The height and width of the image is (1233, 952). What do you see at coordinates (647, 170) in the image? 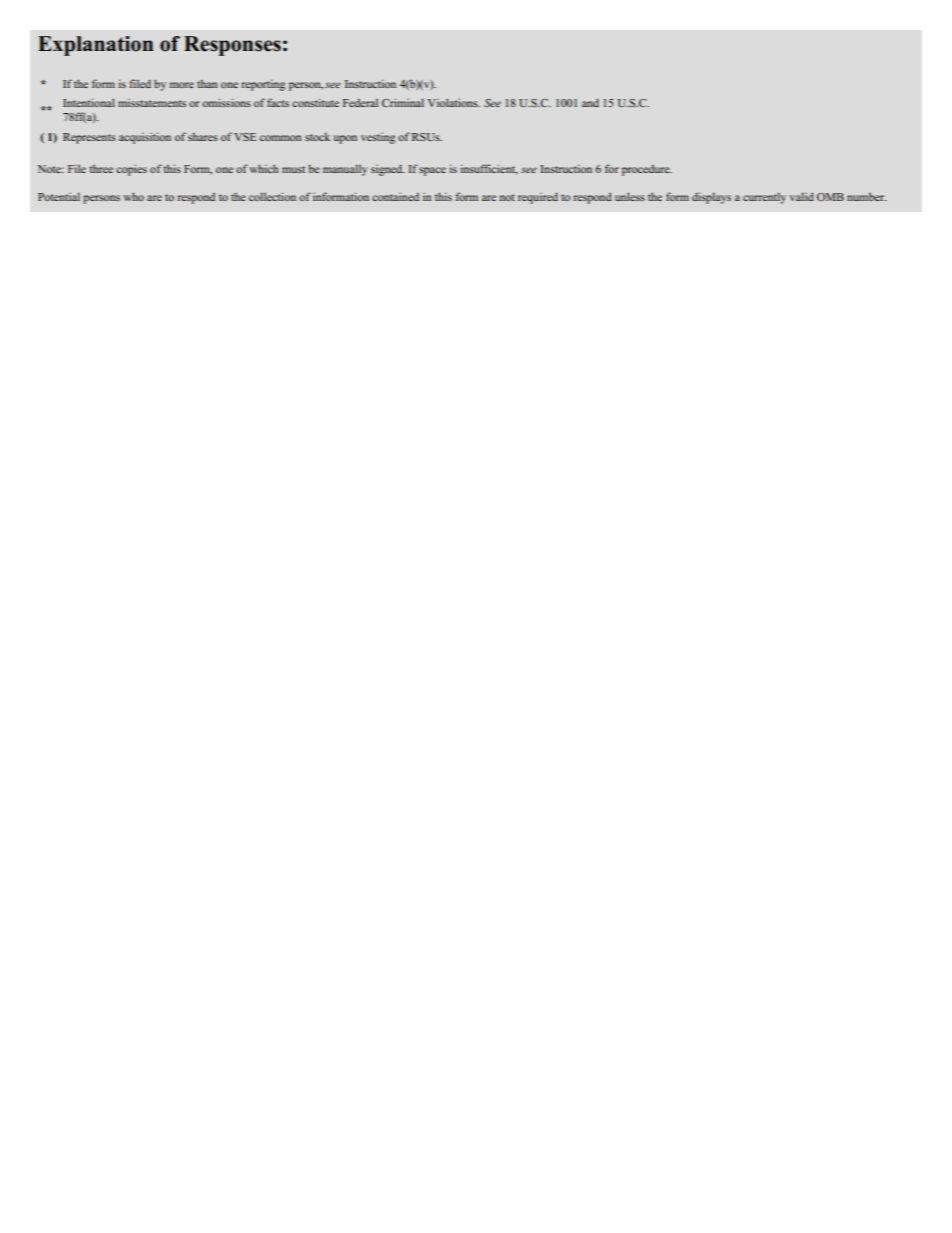
I see `procedure` at bounding box center [647, 170].
